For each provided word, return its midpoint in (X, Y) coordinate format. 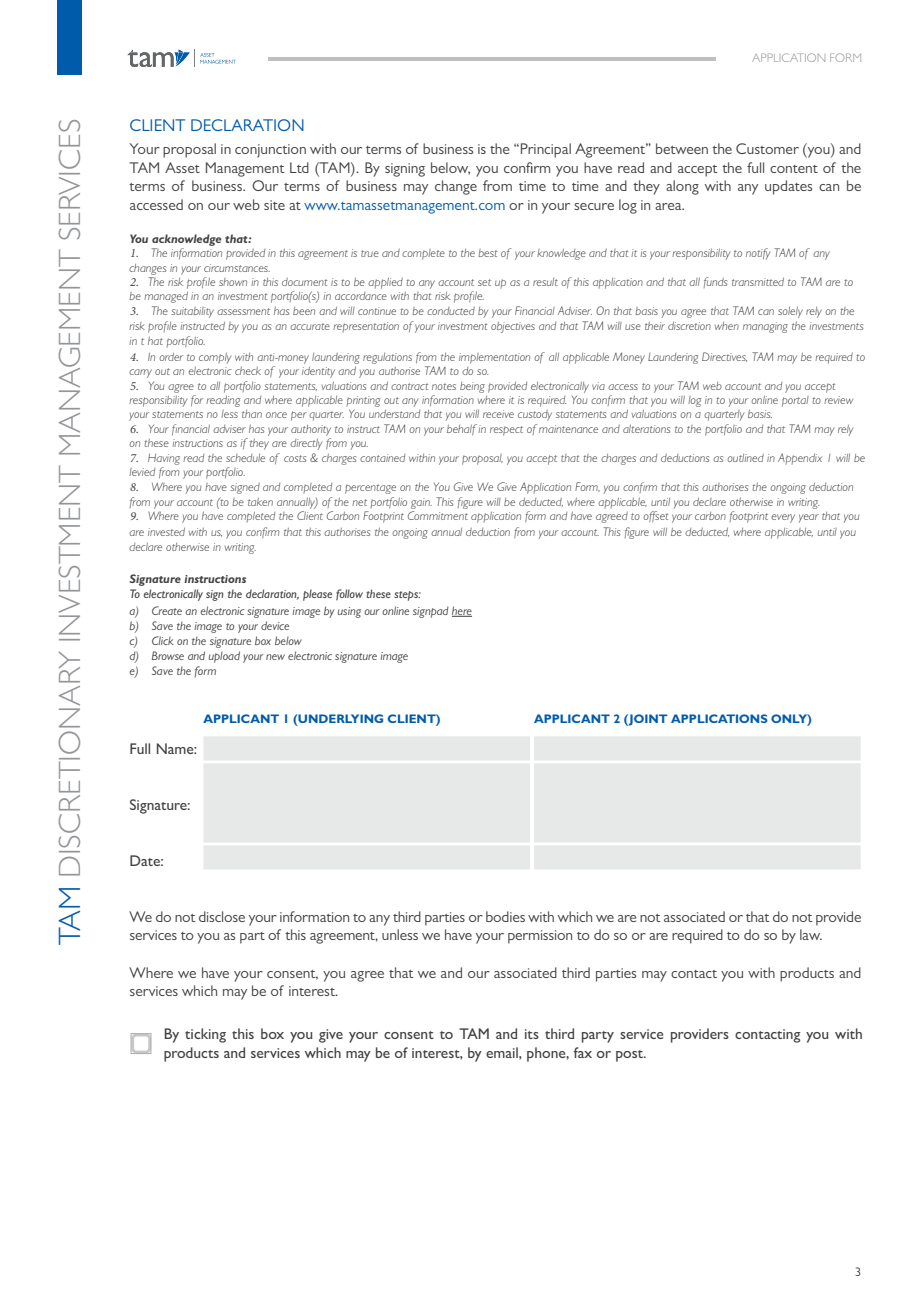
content (794, 169)
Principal (546, 150)
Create (167, 610)
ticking (205, 1035)
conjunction (270, 151)
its (532, 1034)
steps (407, 596)
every (783, 518)
